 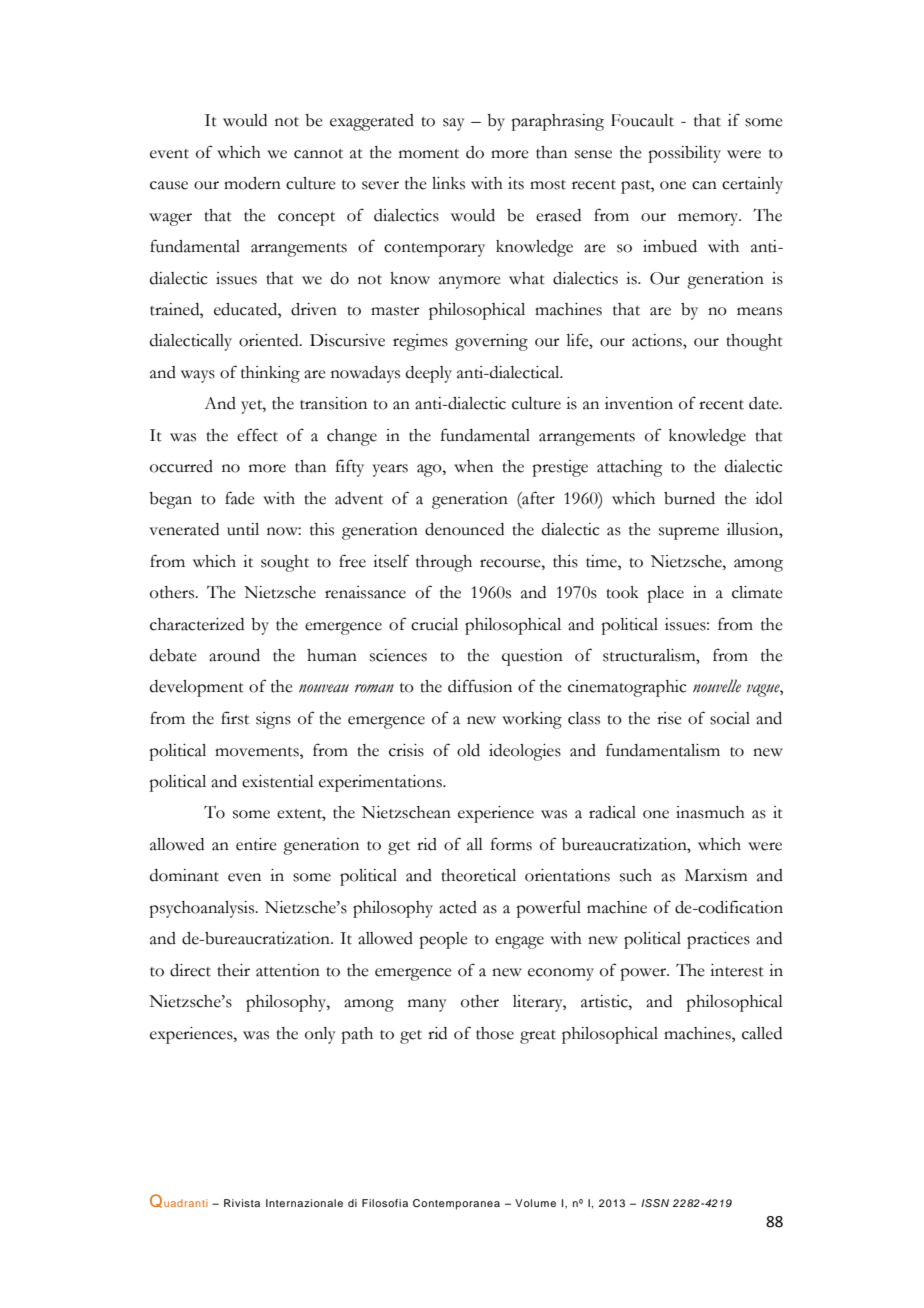 I want to click on say, so click(x=454, y=124).
